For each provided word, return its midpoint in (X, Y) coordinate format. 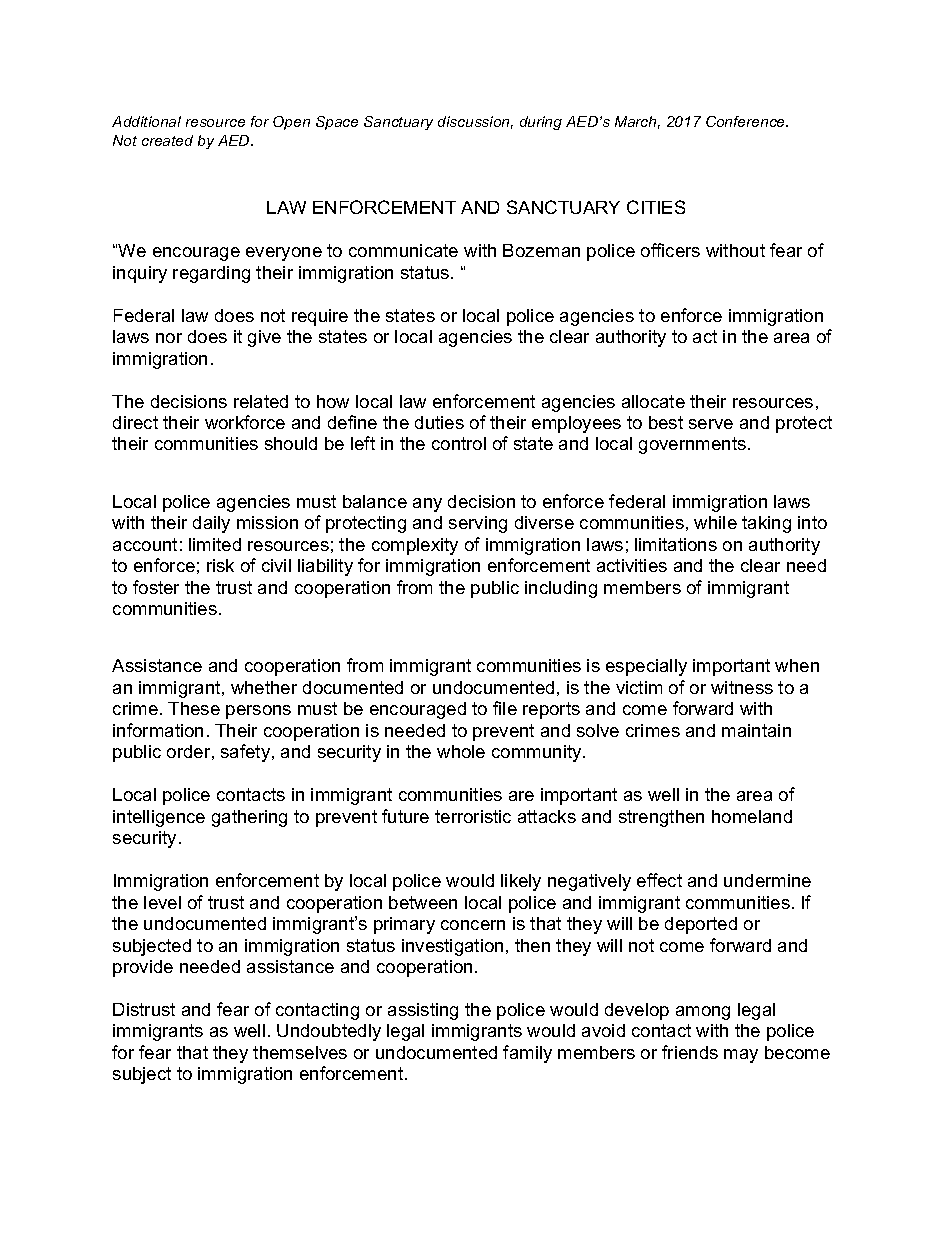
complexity (415, 546)
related (261, 401)
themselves (300, 1052)
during (541, 123)
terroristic (473, 816)
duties (439, 422)
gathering (249, 818)
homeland (752, 816)
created (167, 140)
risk (220, 565)
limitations (676, 544)
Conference (746, 121)
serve (711, 424)
